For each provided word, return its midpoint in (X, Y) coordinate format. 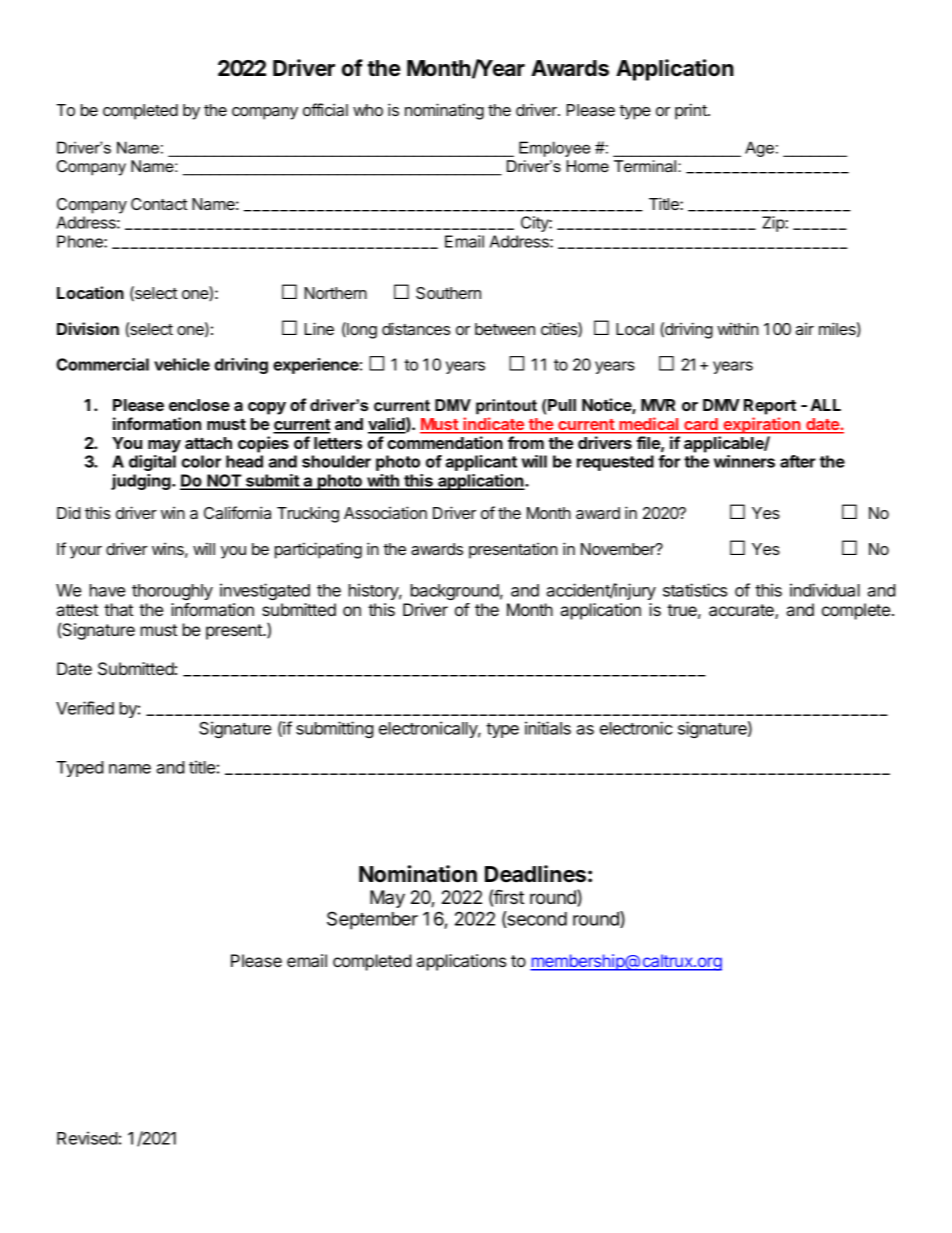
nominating (444, 111)
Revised (87, 1138)
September (372, 920)
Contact (159, 204)
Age (759, 149)
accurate (742, 611)
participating (318, 550)
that (118, 609)
